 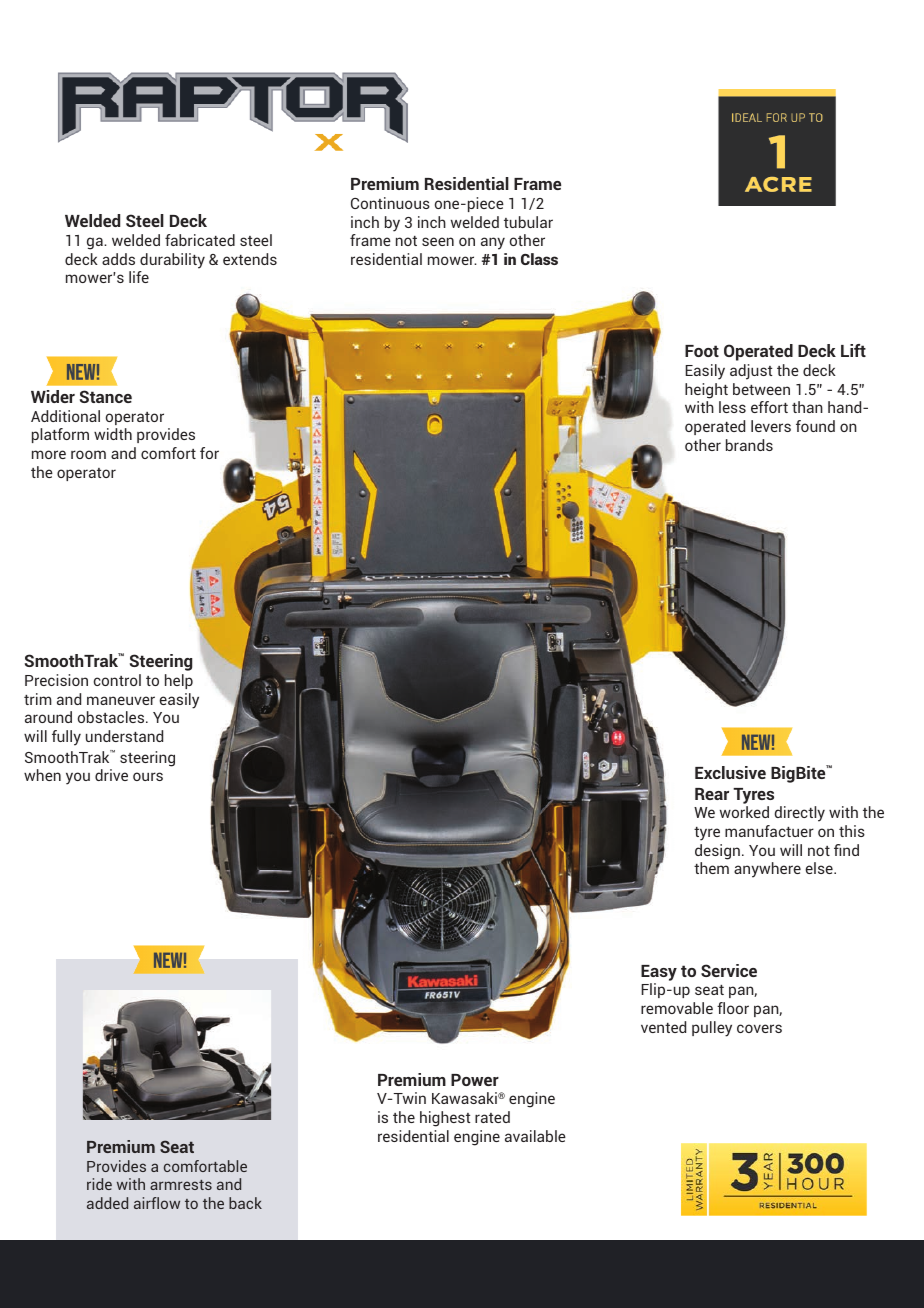 What do you see at coordinates (702, 351) in the image?
I see `Foot` at bounding box center [702, 351].
